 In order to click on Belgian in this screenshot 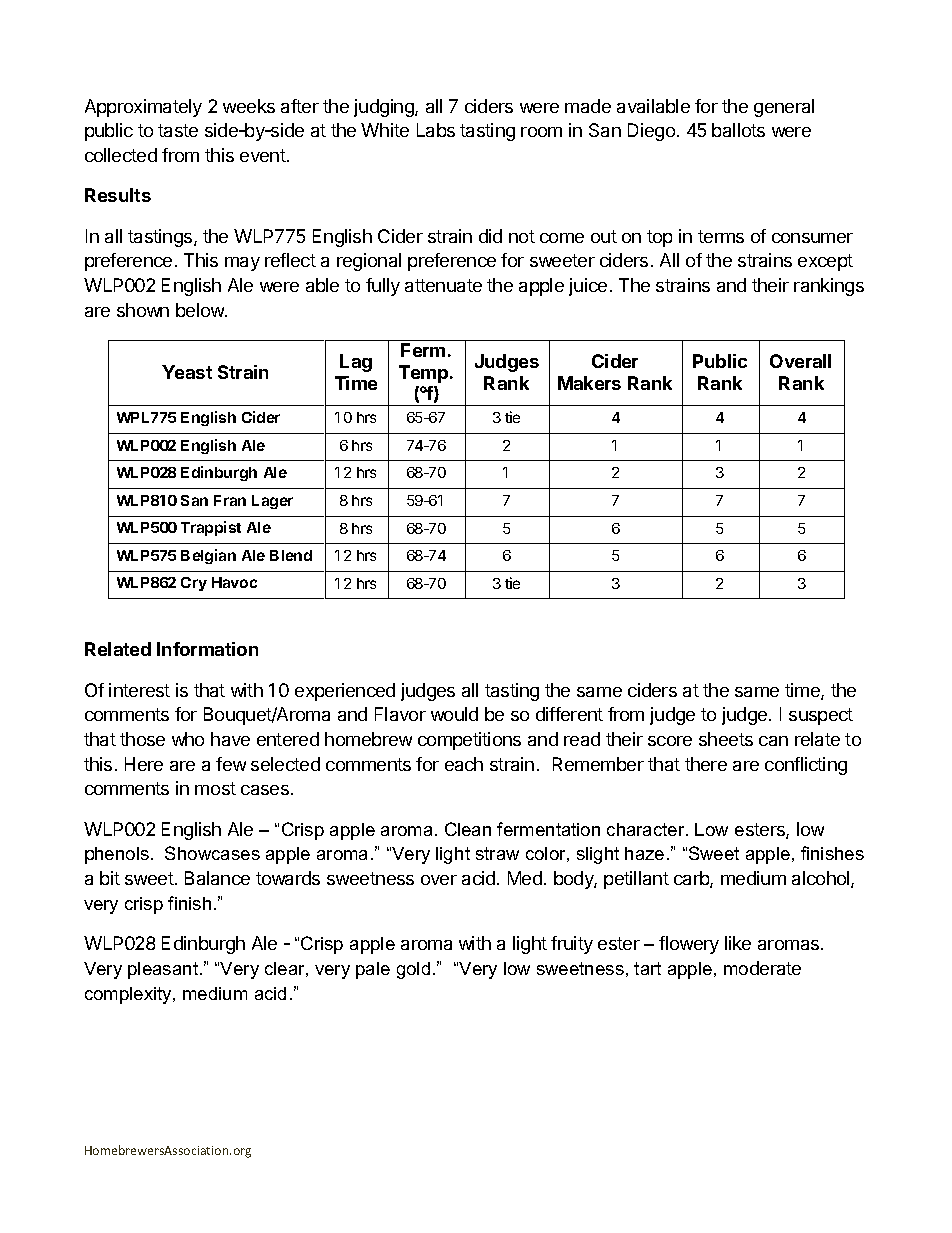, I will do `click(208, 556)`.
